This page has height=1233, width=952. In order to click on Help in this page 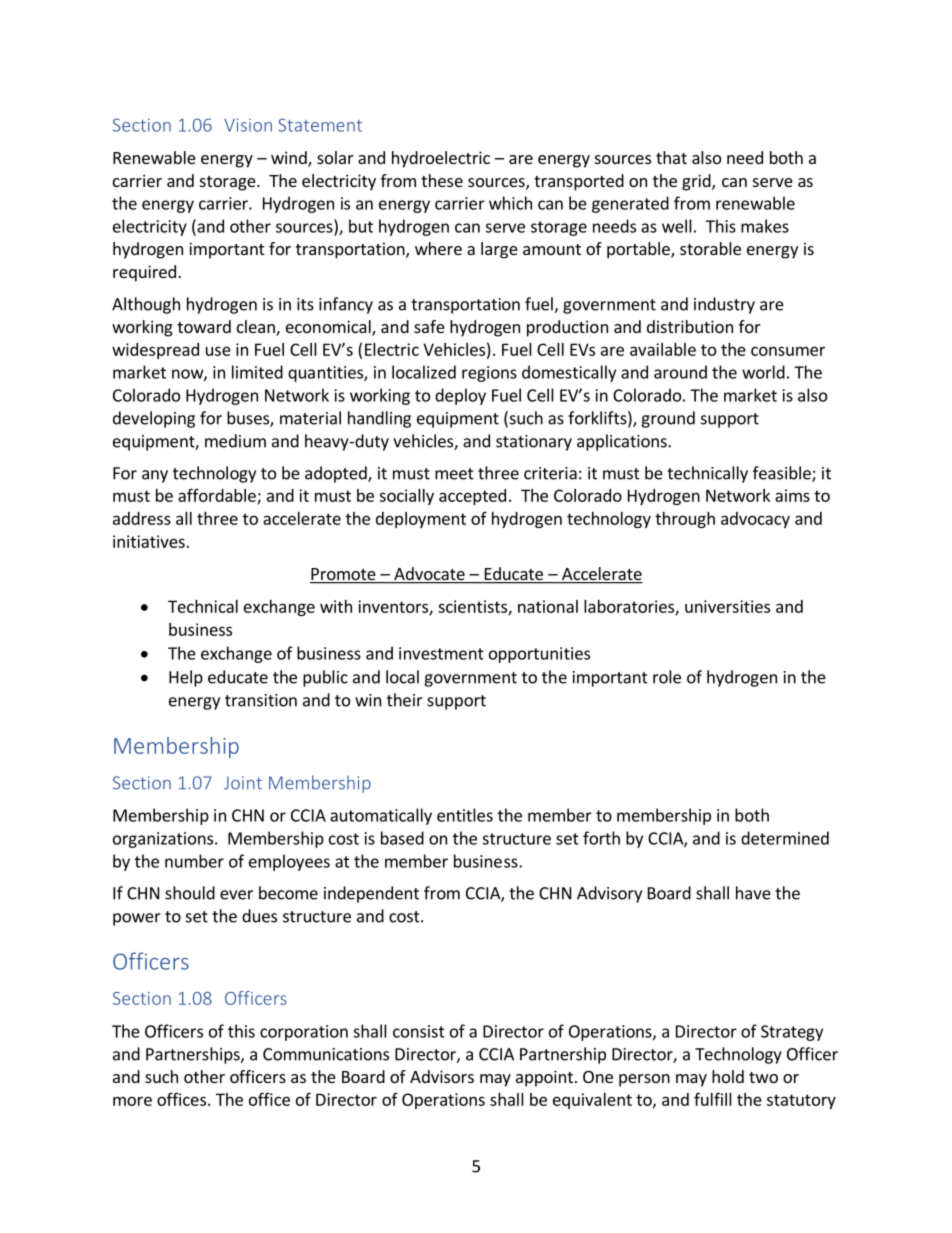, I will do `click(186, 678)`.
